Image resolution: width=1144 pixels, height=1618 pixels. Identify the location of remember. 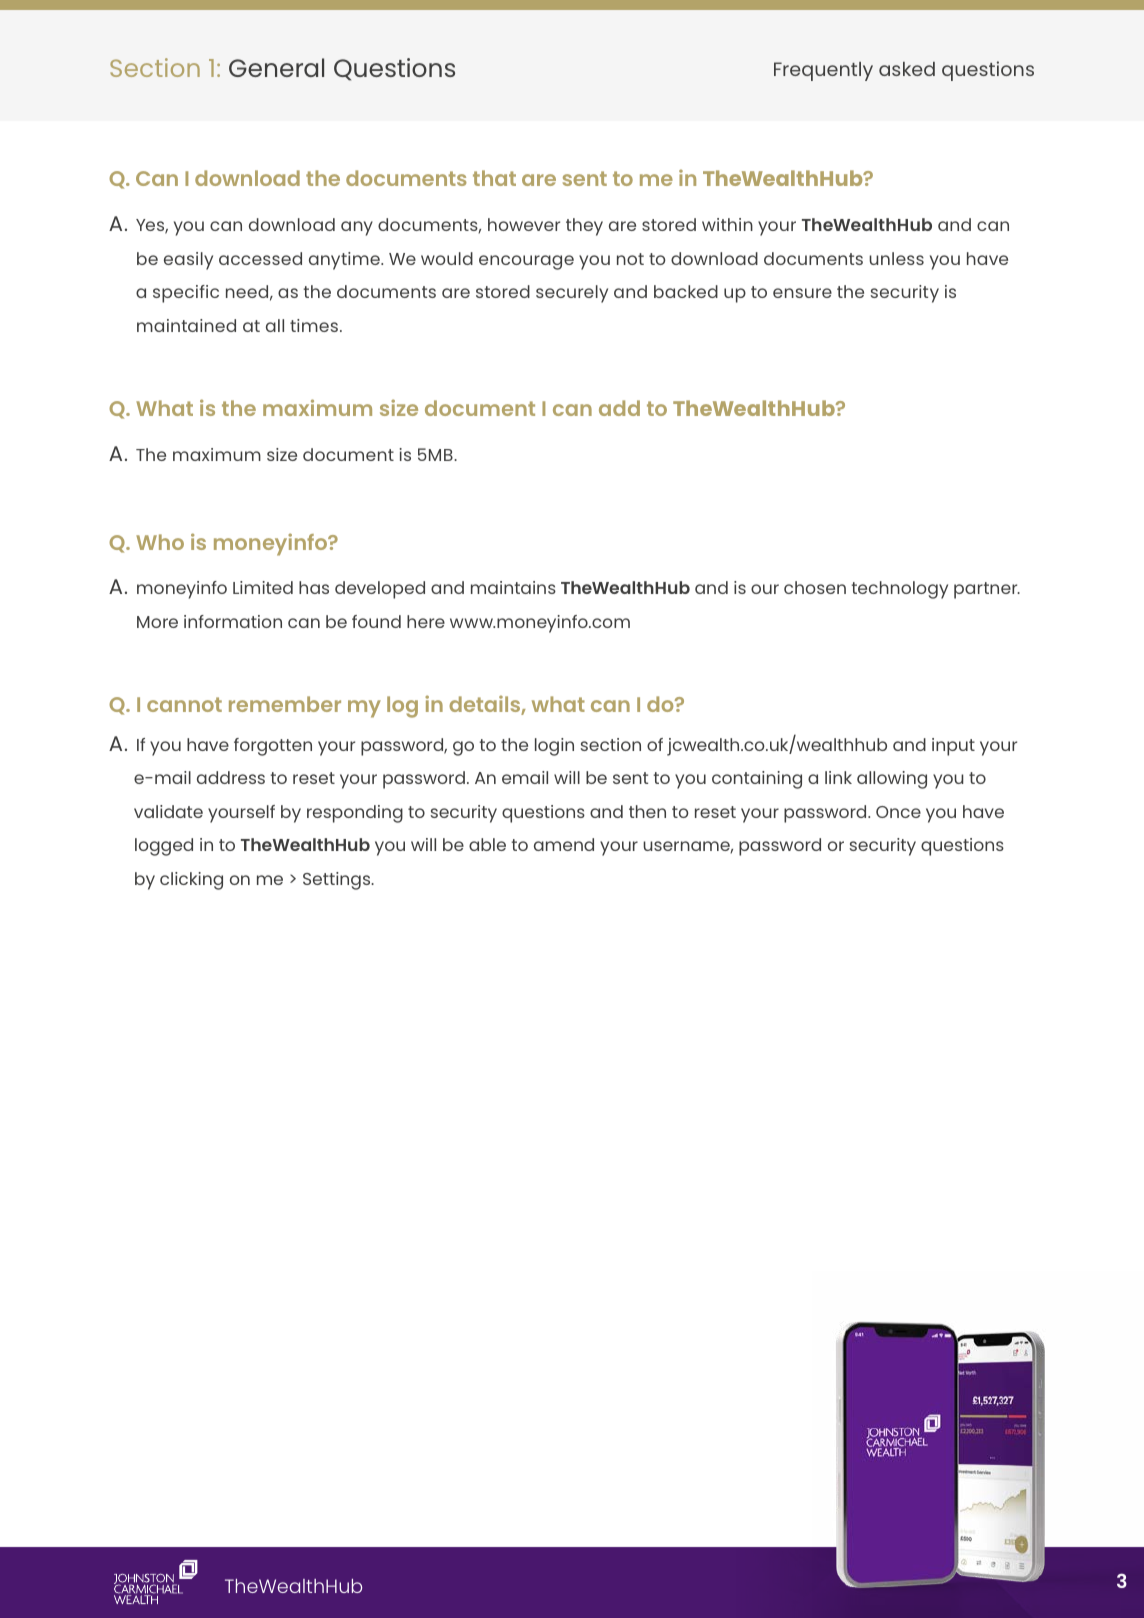
(285, 704).
